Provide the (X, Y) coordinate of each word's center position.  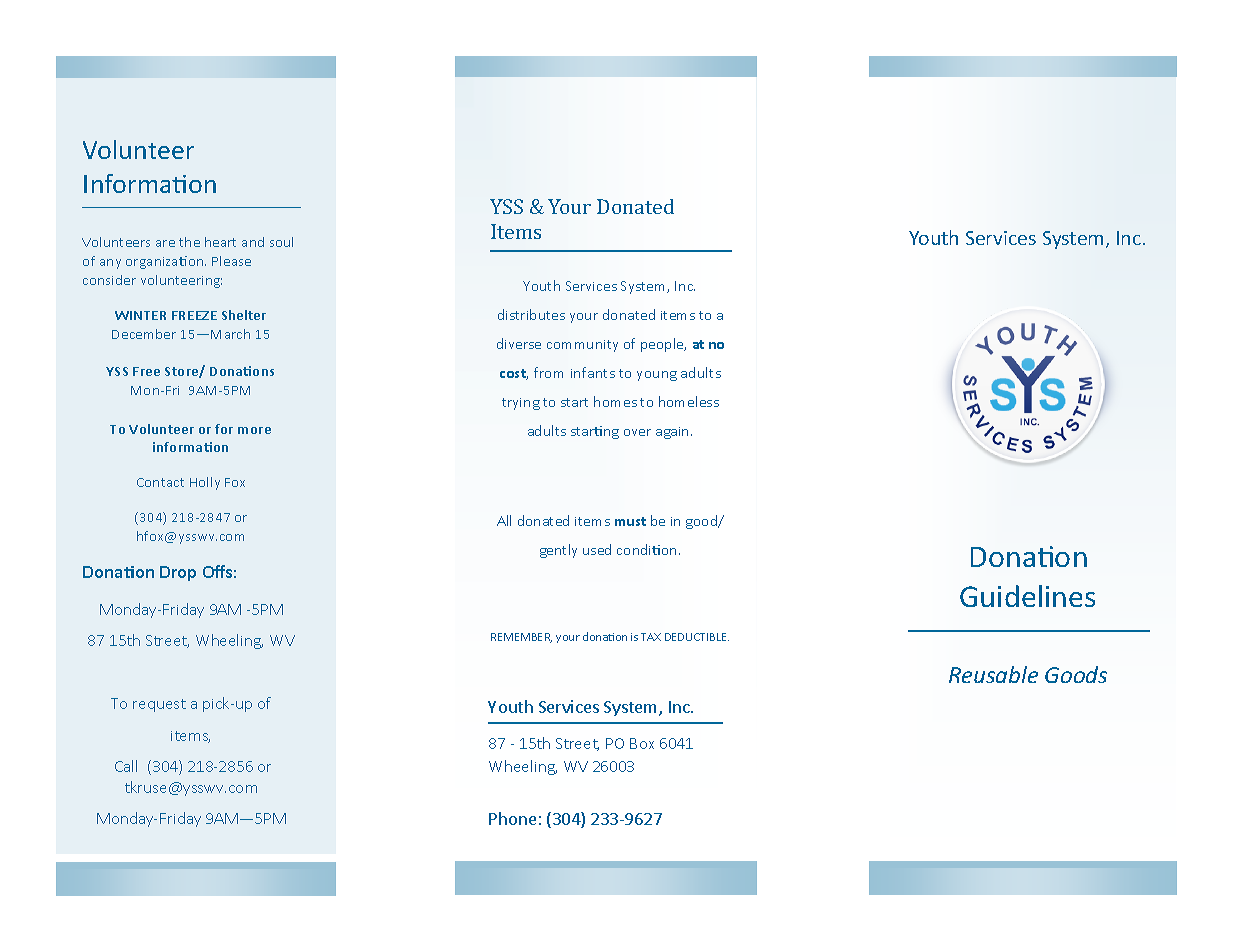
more (254, 430)
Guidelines (1027, 596)
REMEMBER (521, 638)
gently (558, 551)
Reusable (993, 674)
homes (615, 401)
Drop (178, 573)
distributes (531, 314)
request (159, 705)
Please (231, 261)
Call (126, 766)
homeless (689, 401)
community (582, 346)
